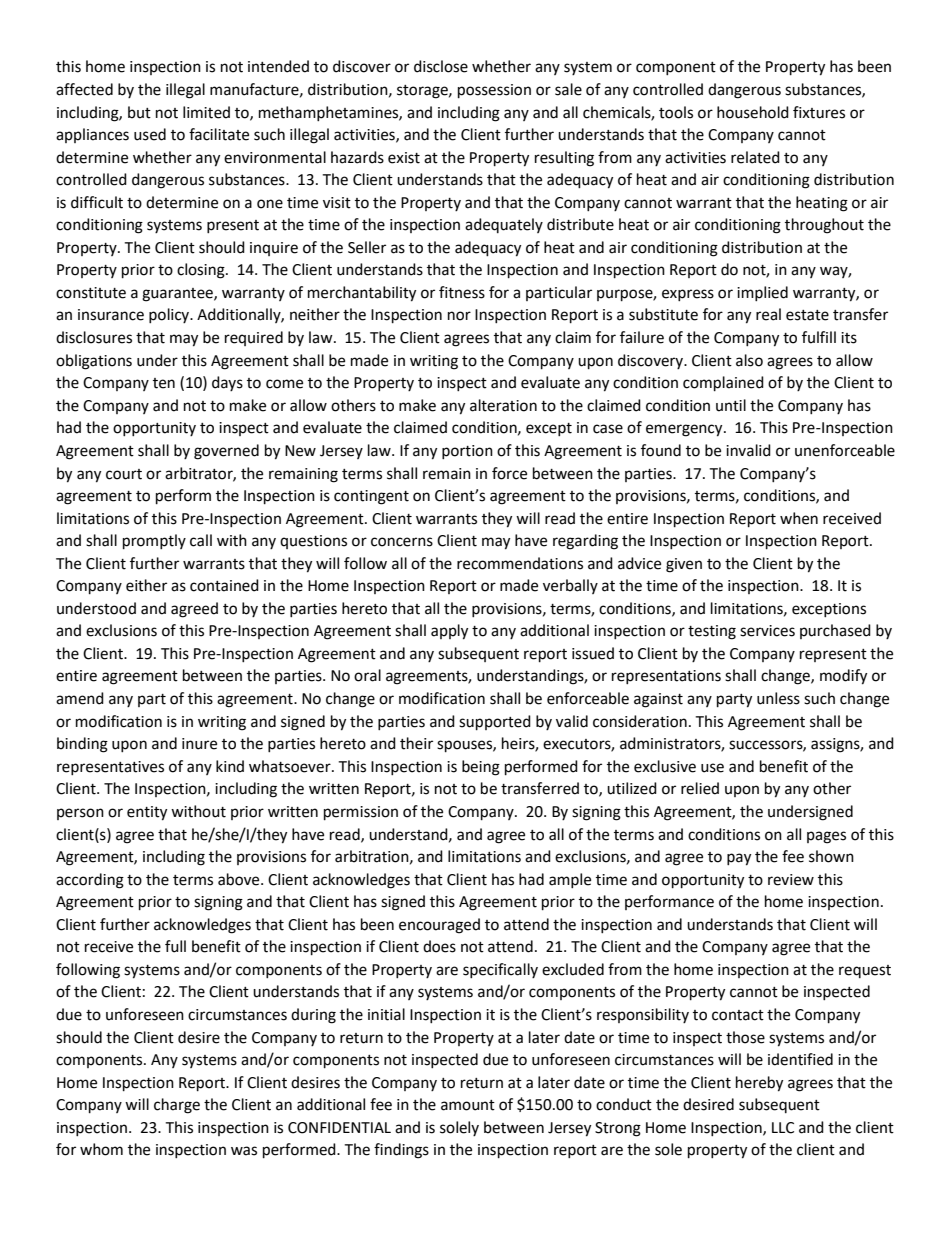 The height and width of the screenshot is (1233, 952). I want to click on LLC, so click(783, 1128).
